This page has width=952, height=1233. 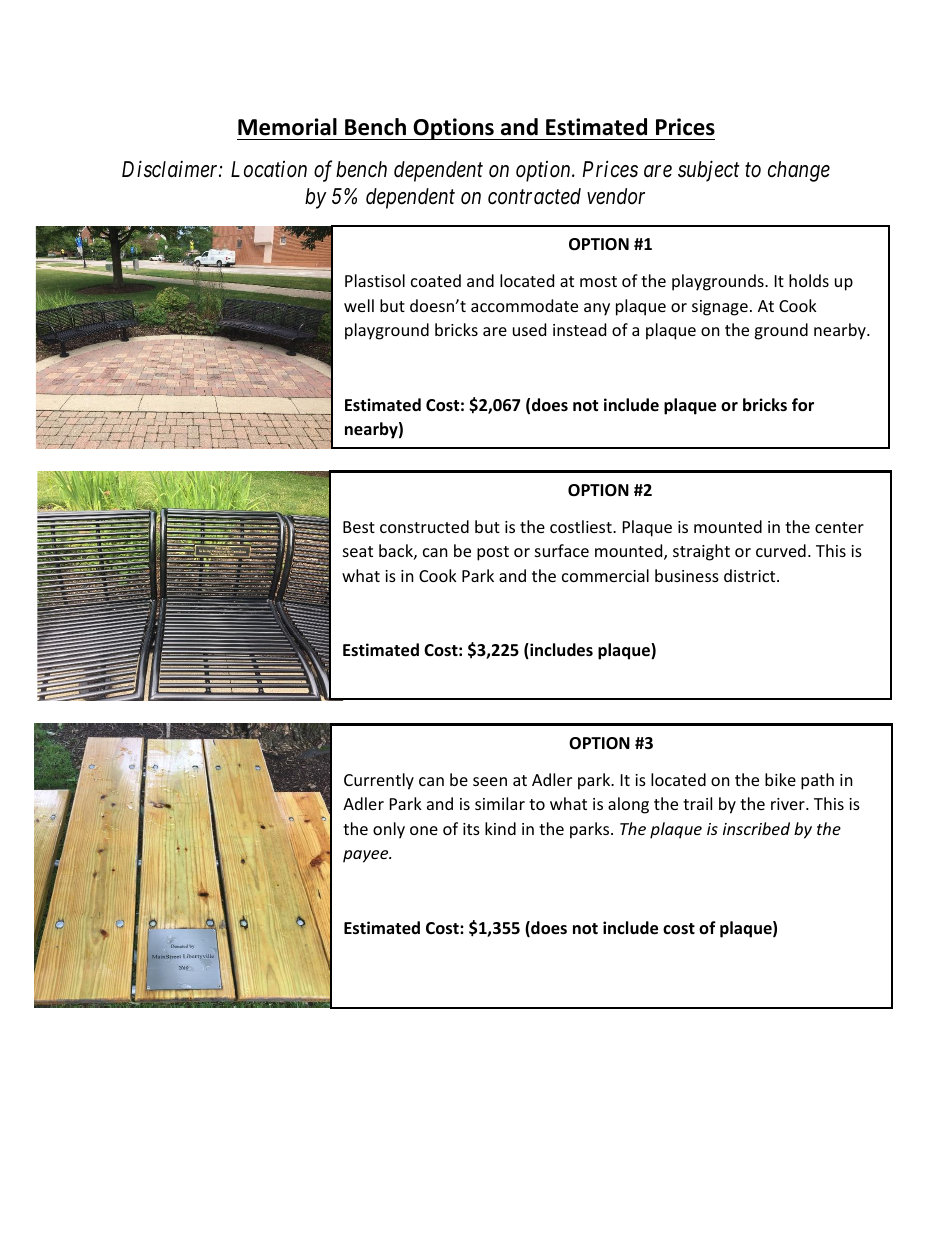 What do you see at coordinates (809, 280) in the page?
I see `holds` at bounding box center [809, 280].
